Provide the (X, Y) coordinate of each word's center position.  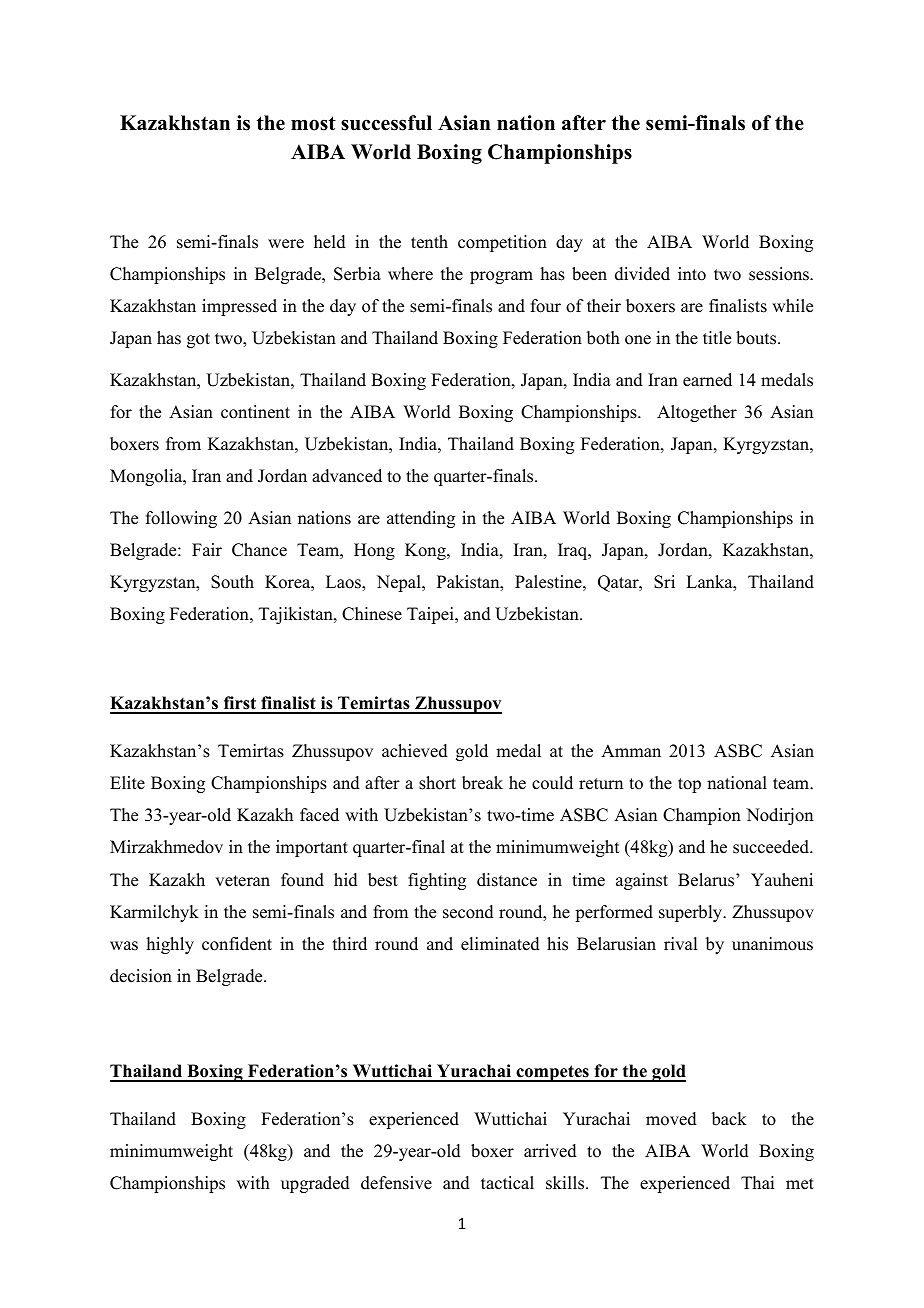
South (232, 582)
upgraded (315, 1184)
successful (386, 123)
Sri (664, 582)
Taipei (431, 615)
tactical (507, 1183)
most (313, 123)
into (692, 274)
